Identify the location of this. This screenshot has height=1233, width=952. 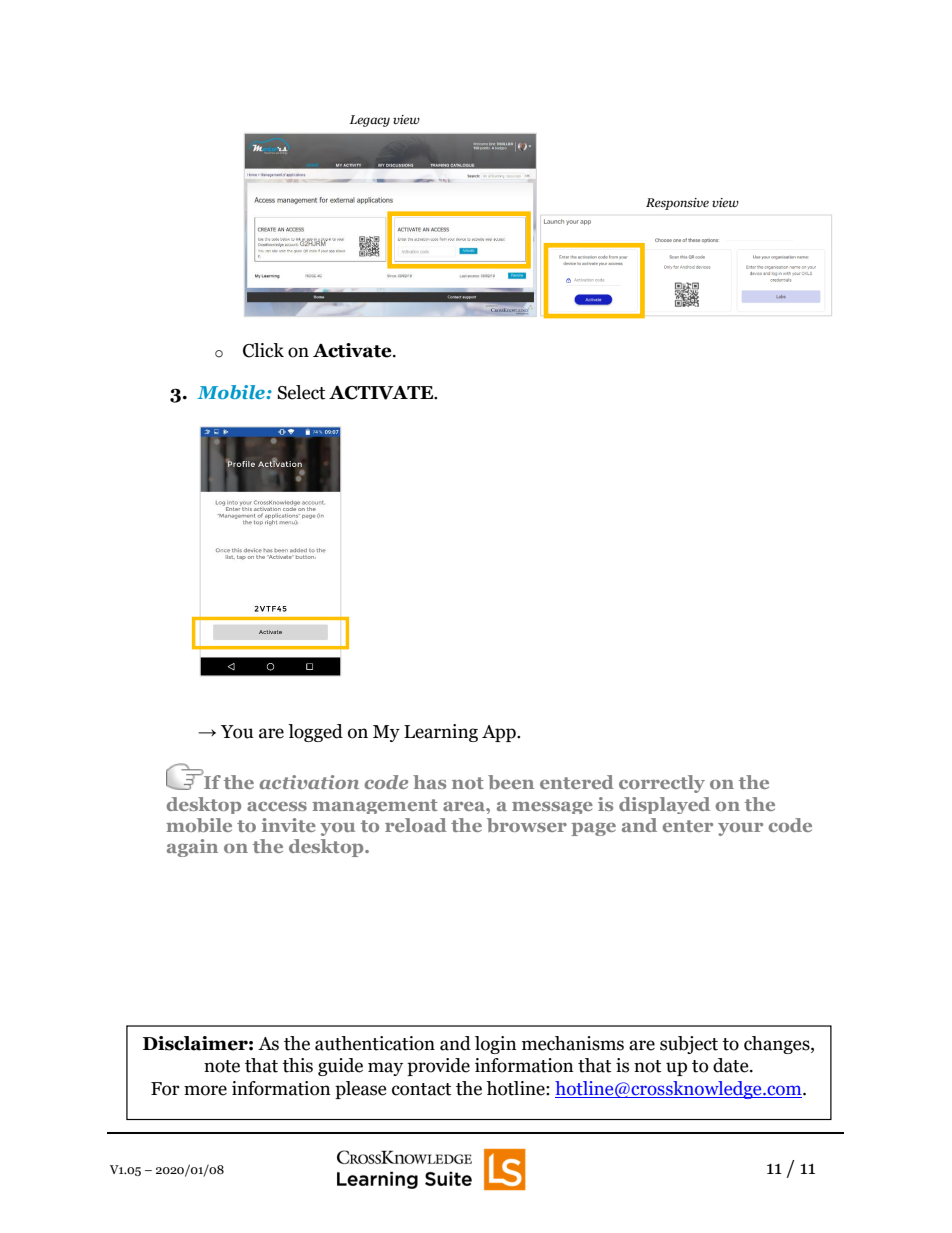
(297, 1065).
